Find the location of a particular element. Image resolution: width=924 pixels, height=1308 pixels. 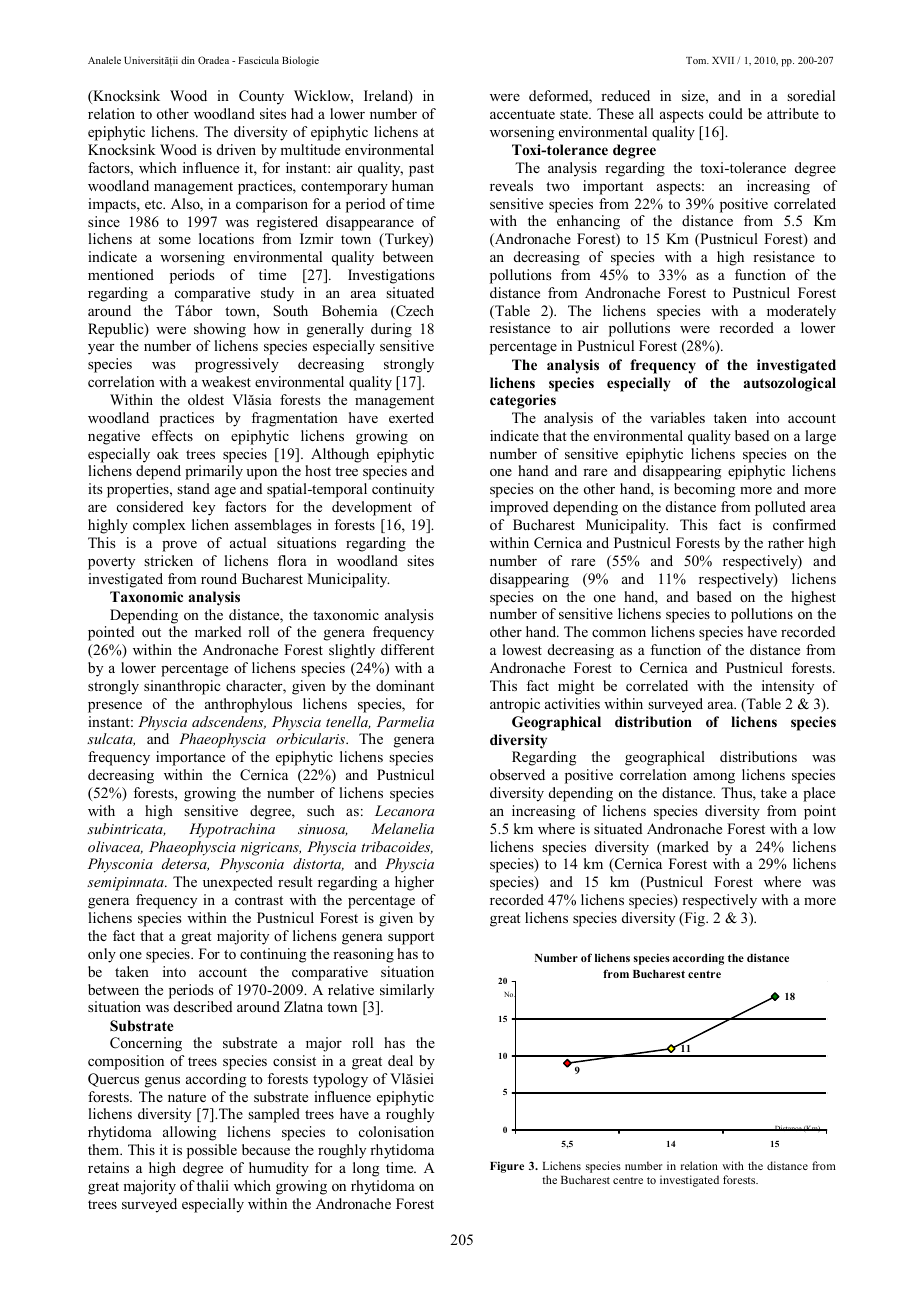

stricken is located at coordinates (168, 560).
